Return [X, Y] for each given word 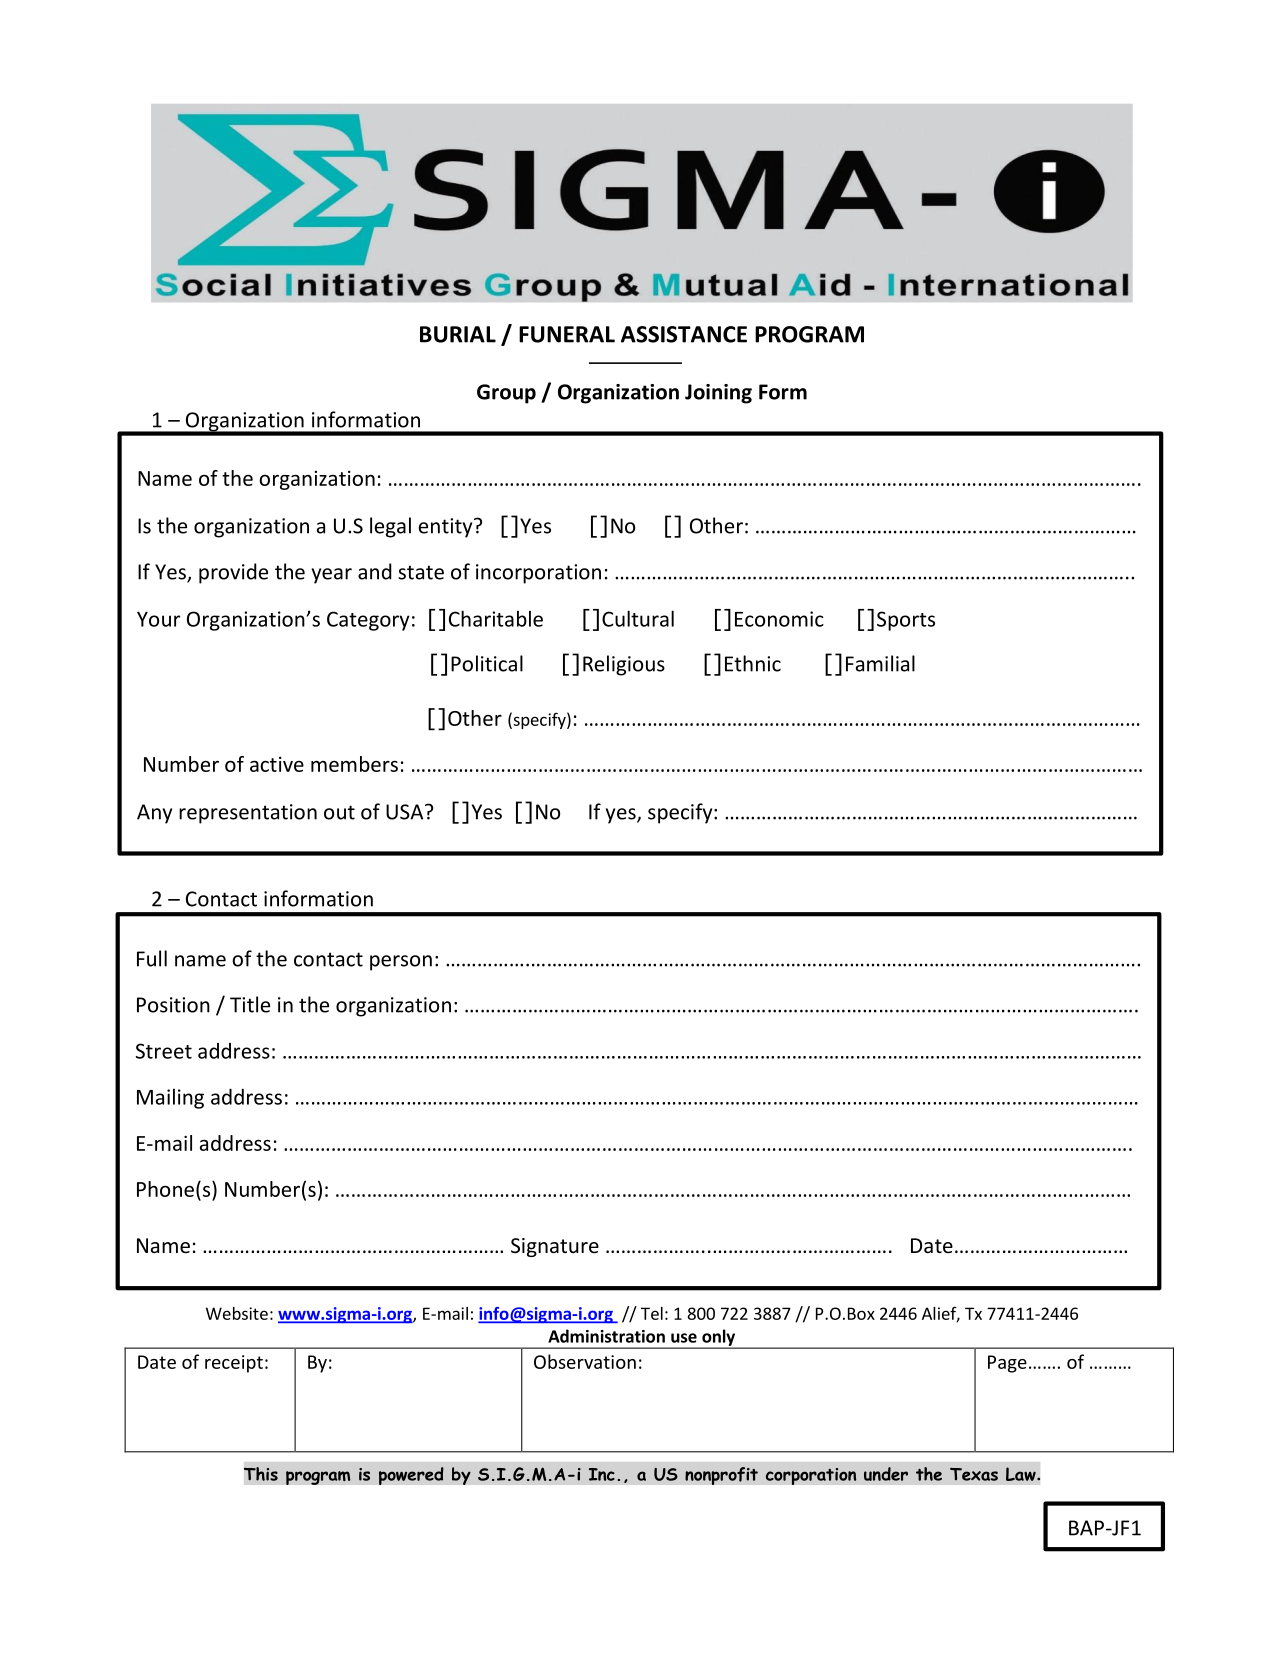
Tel [652, 1313]
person [401, 963]
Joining [718, 394]
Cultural [638, 618]
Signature [555, 1247]
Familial [880, 663]
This [261, 1474]
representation [248, 814]
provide [233, 573]
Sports [906, 621]
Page [1007, 1364]
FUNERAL [567, 334]
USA [406, 812]
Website [237, 1313]
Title [250, 1004]
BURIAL [458, 334]
